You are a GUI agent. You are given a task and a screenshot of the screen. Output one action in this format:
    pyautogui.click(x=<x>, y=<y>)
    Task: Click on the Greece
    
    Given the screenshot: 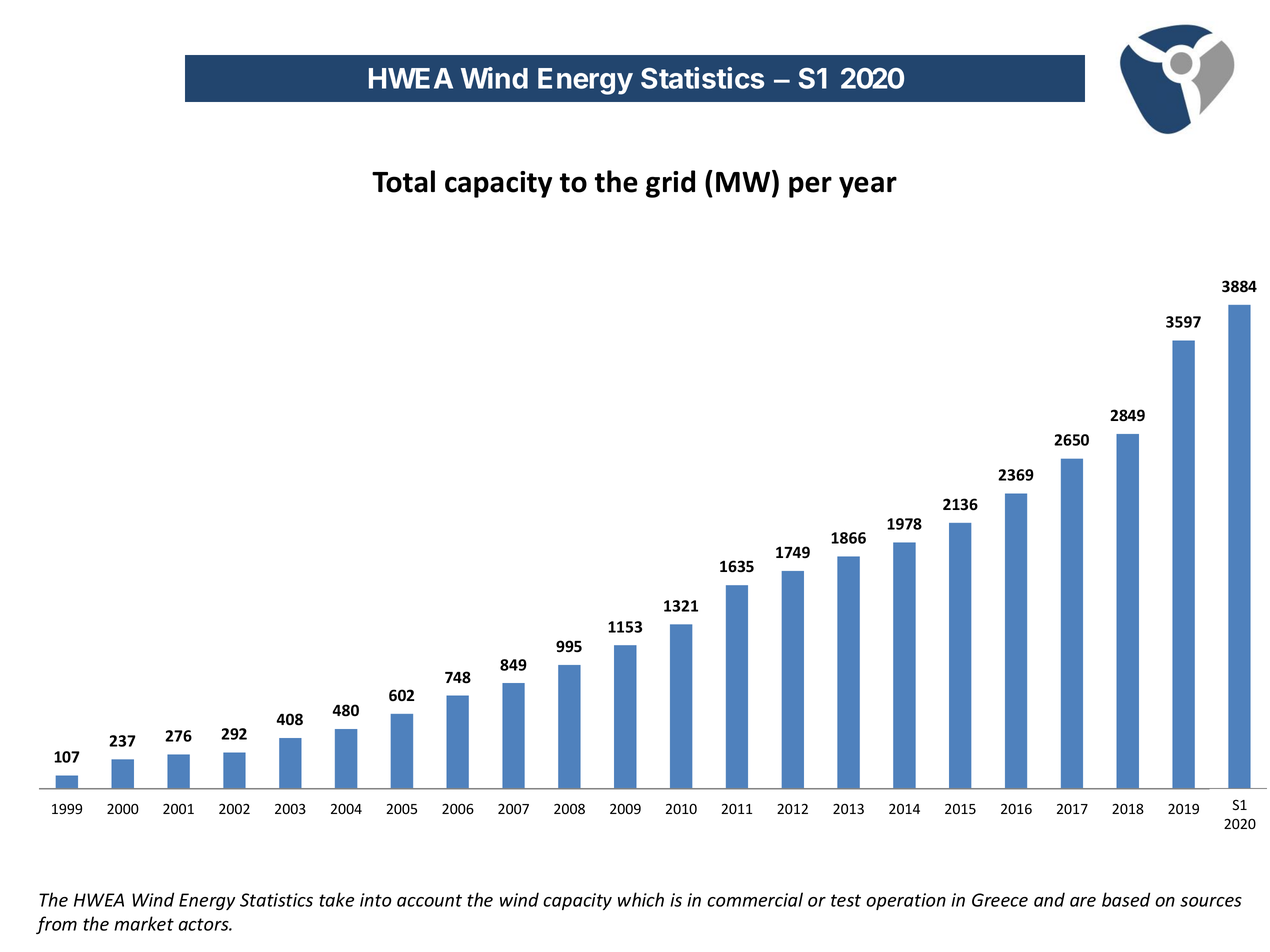 What is the action you would take?
    pyautogui.click(x=1000, y=900)
